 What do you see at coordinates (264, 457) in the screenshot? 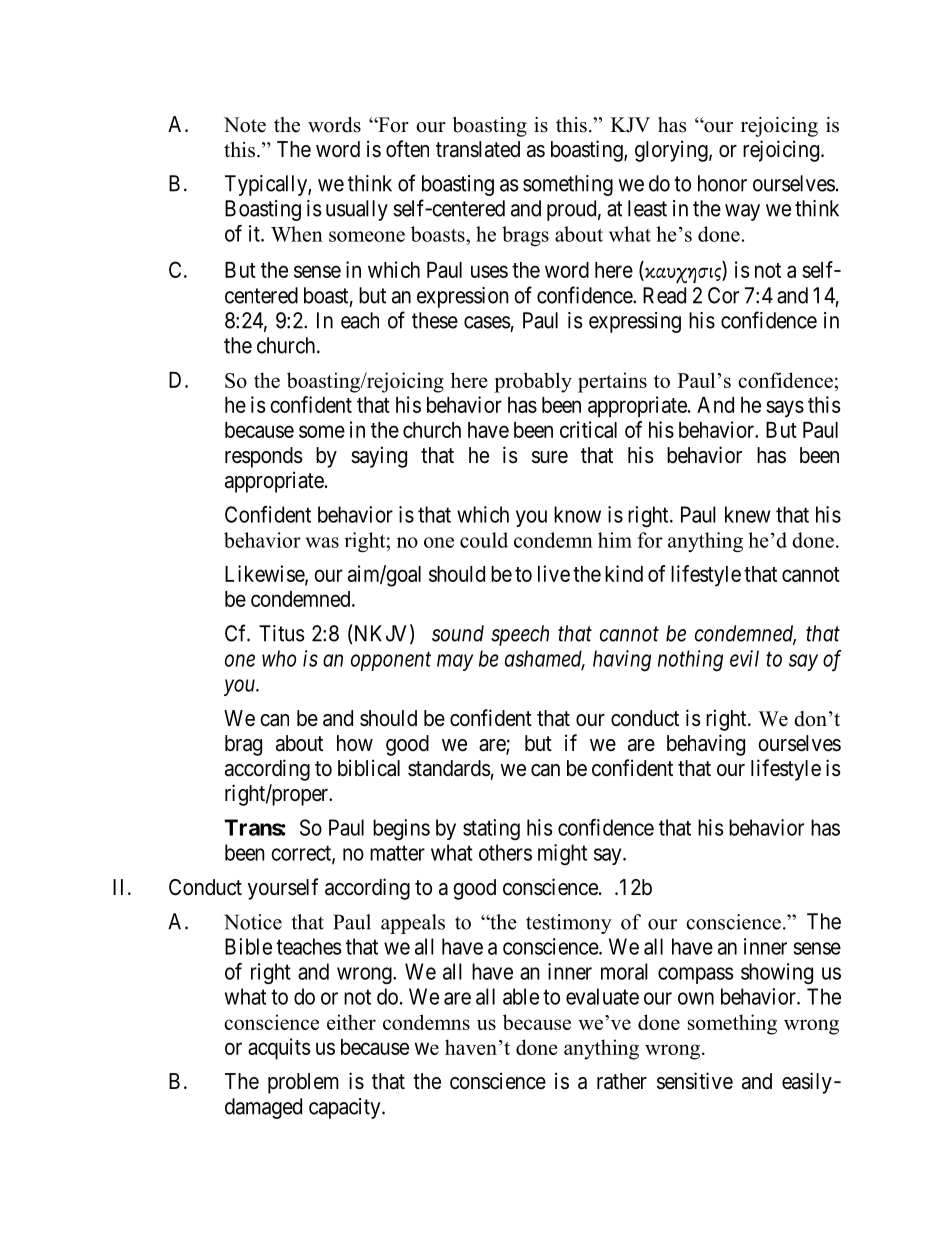
I see `responds` at bounding box center [264, 457].
